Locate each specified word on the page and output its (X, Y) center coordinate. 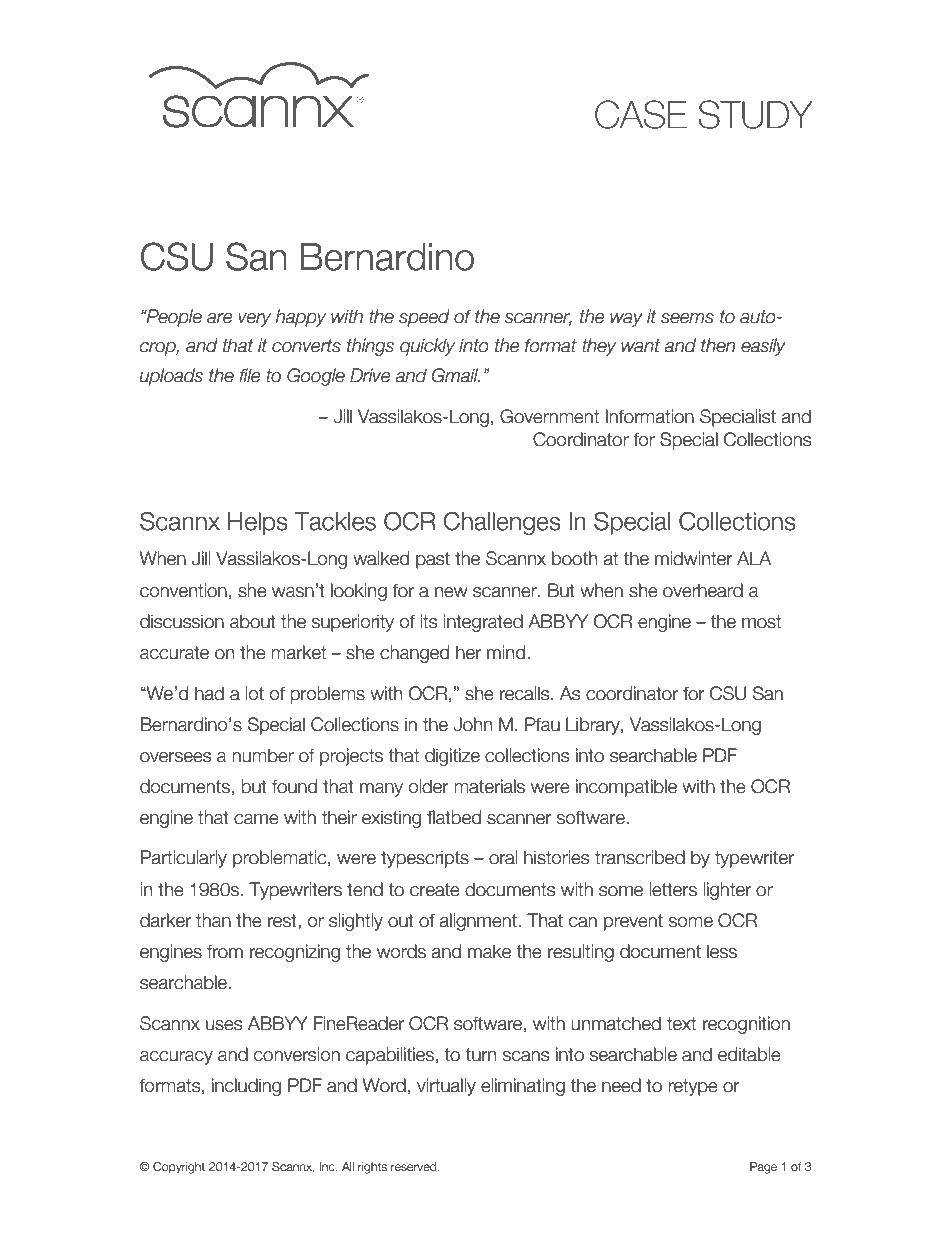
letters (673, 889)
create (435, 890)
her (468, 652)
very (254, 320)
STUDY (755, 114)
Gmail (456, 375)
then (718, 345)
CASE (641, 114)
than (213, 920)
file (250, 375)
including (246, 1087)
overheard (703, 590)
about (253, 621)
